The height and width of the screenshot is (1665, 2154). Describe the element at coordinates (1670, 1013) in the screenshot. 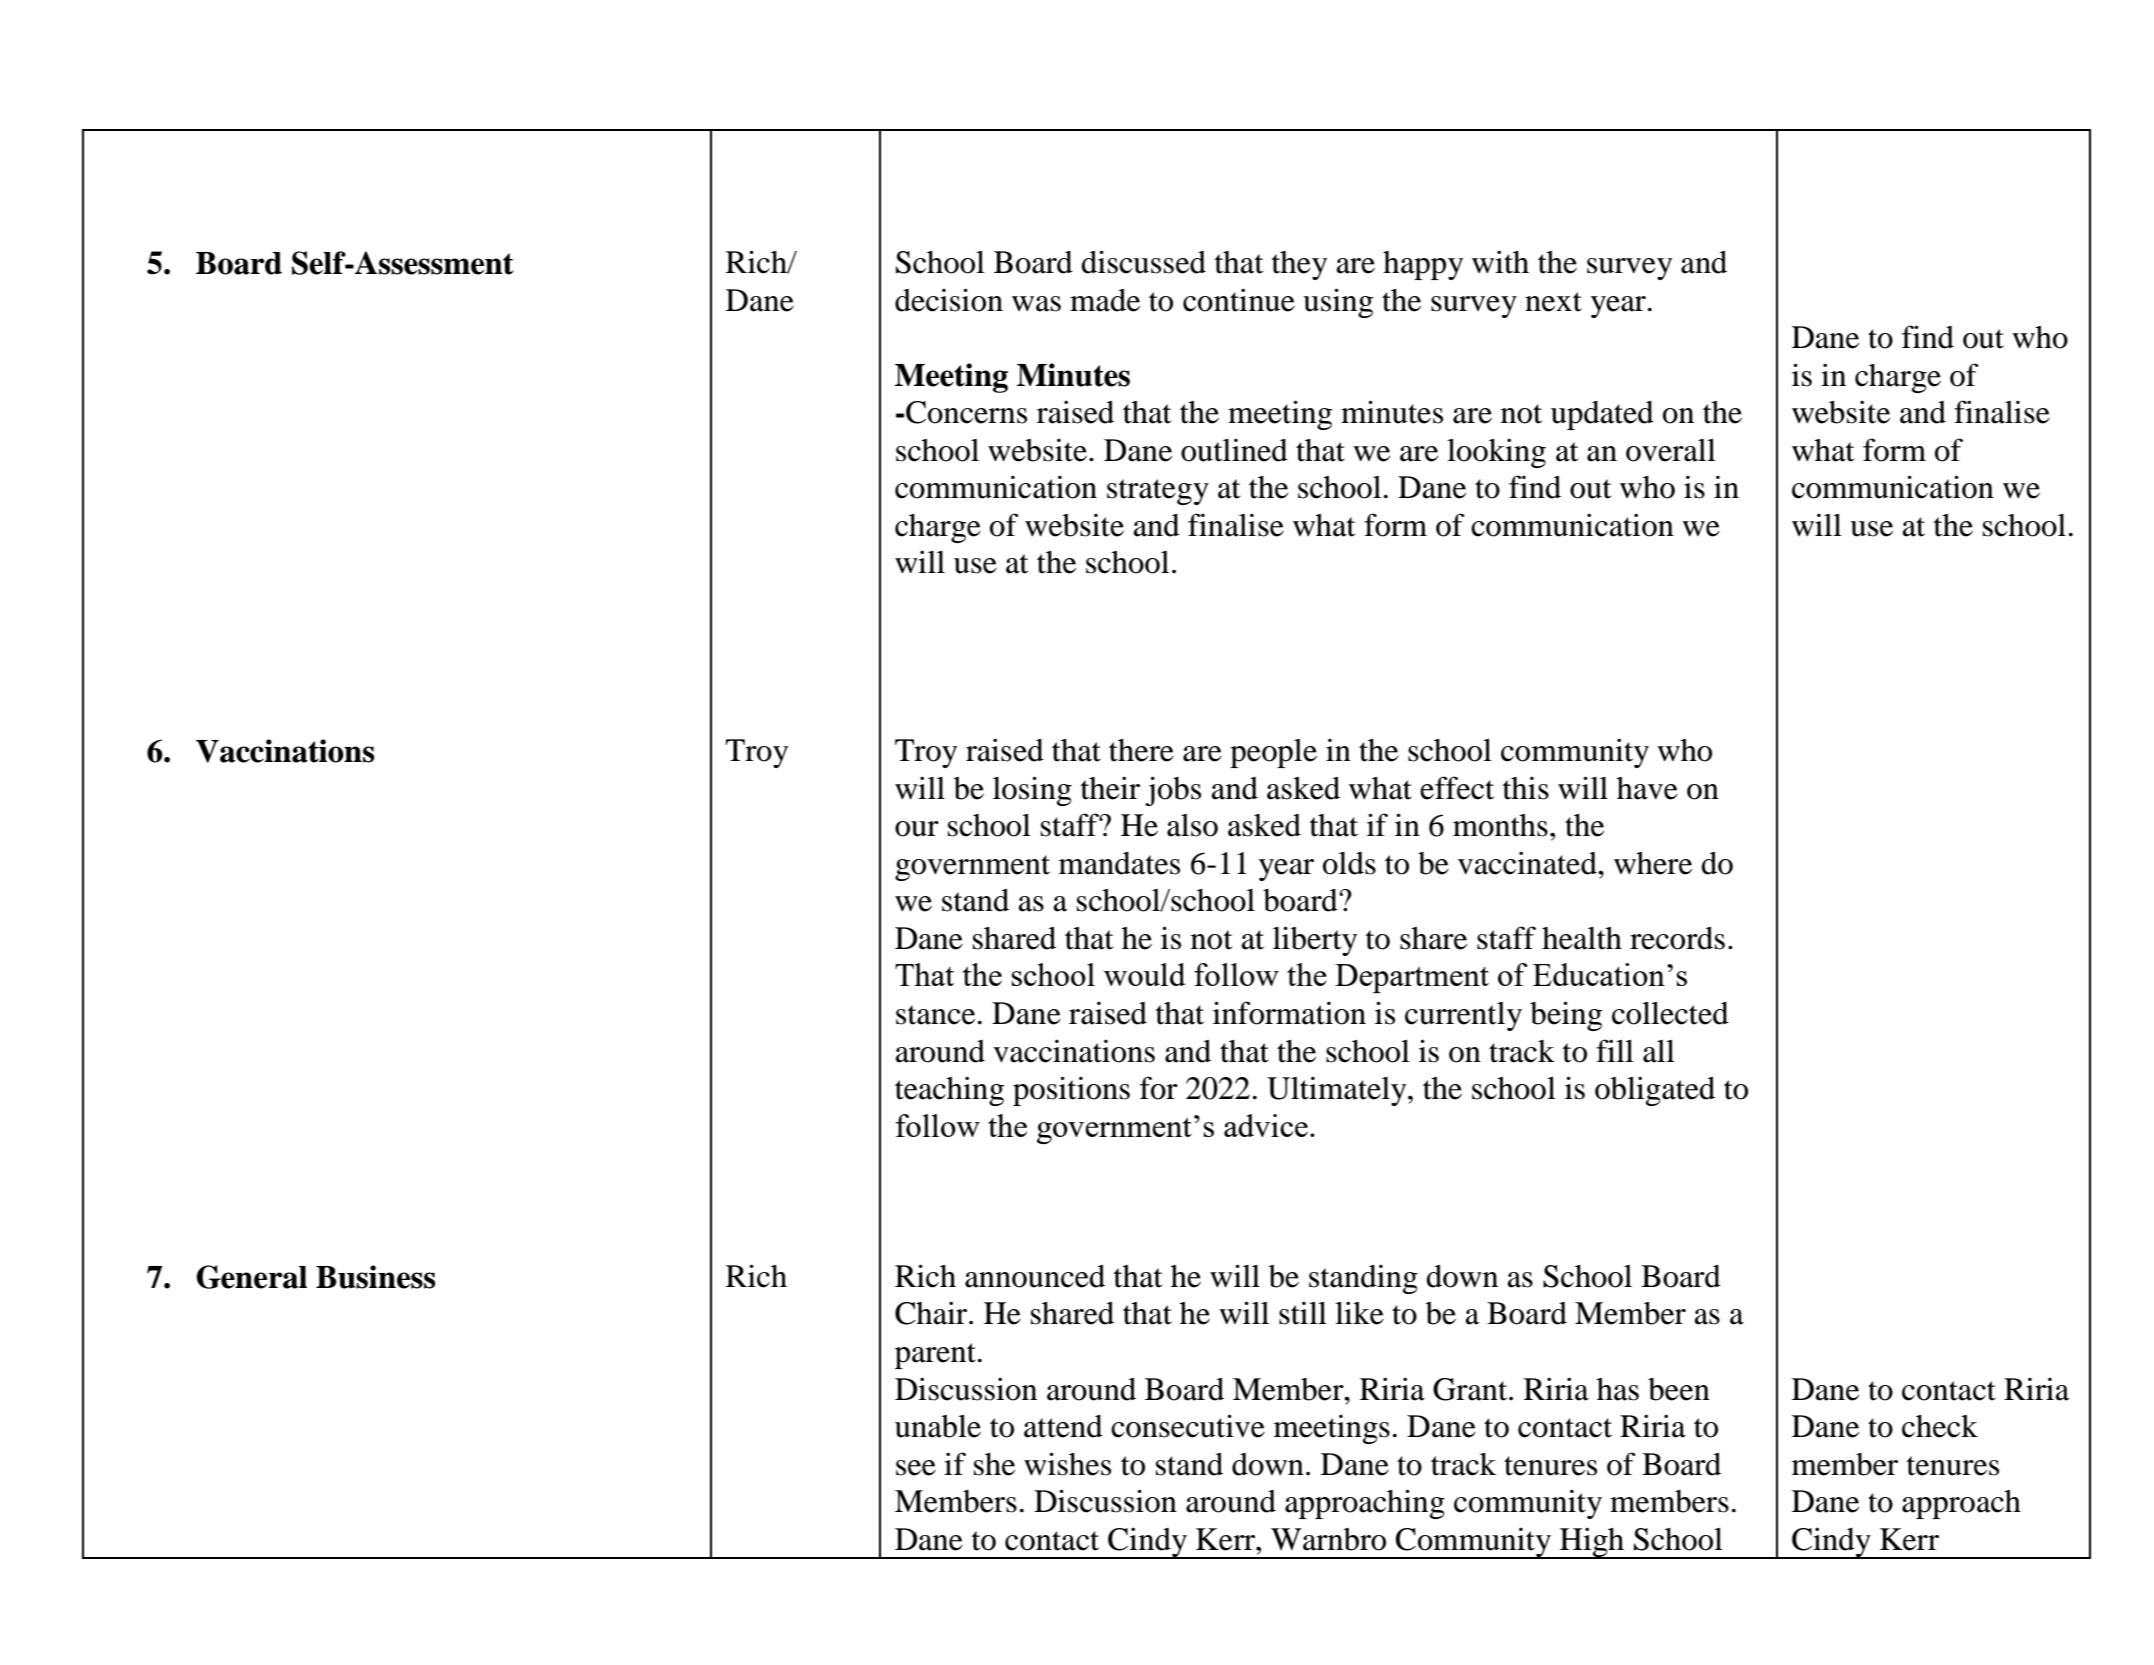

I see `collected` at that location.
